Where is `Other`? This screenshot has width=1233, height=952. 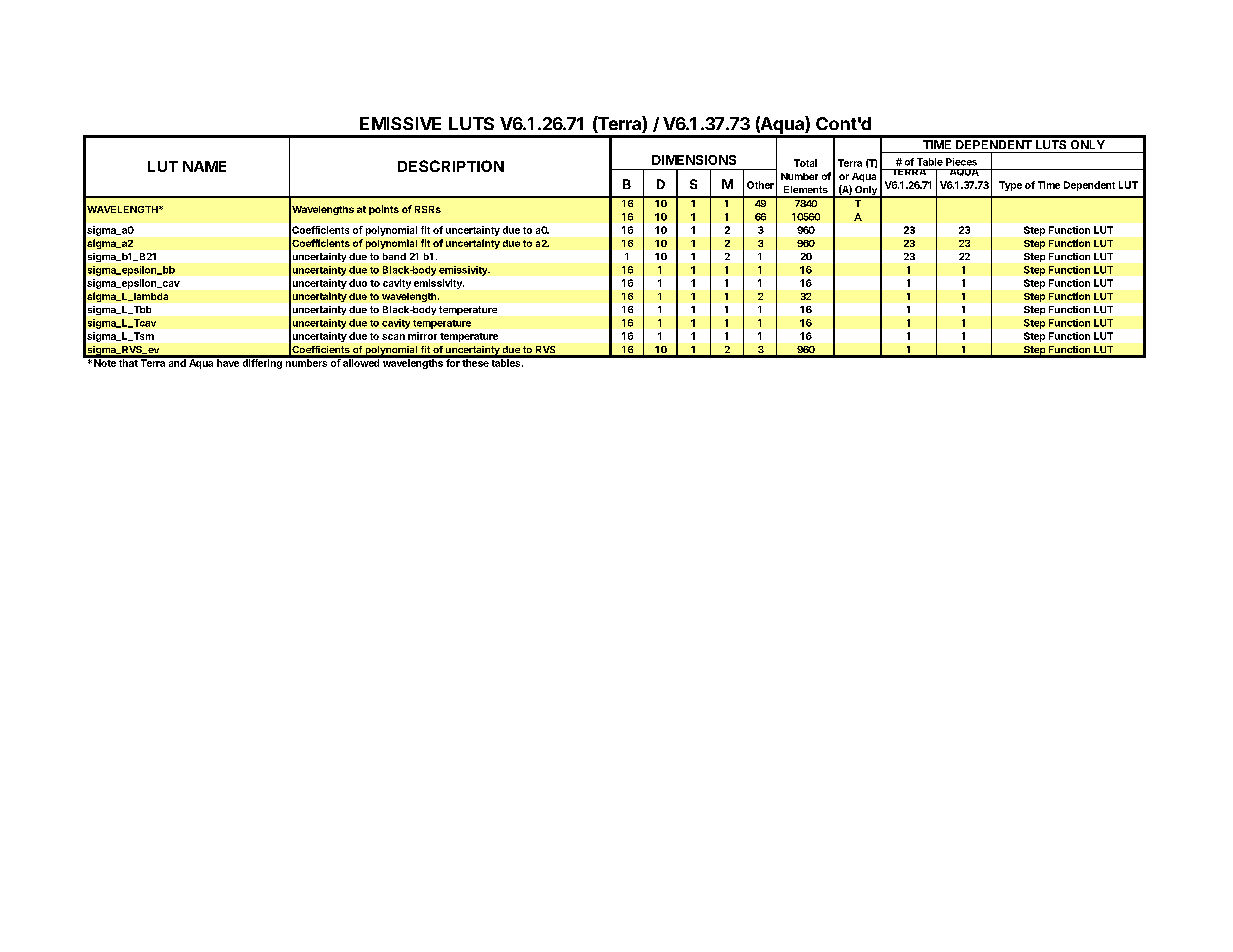
Other is located at coordinates (760, 185).
